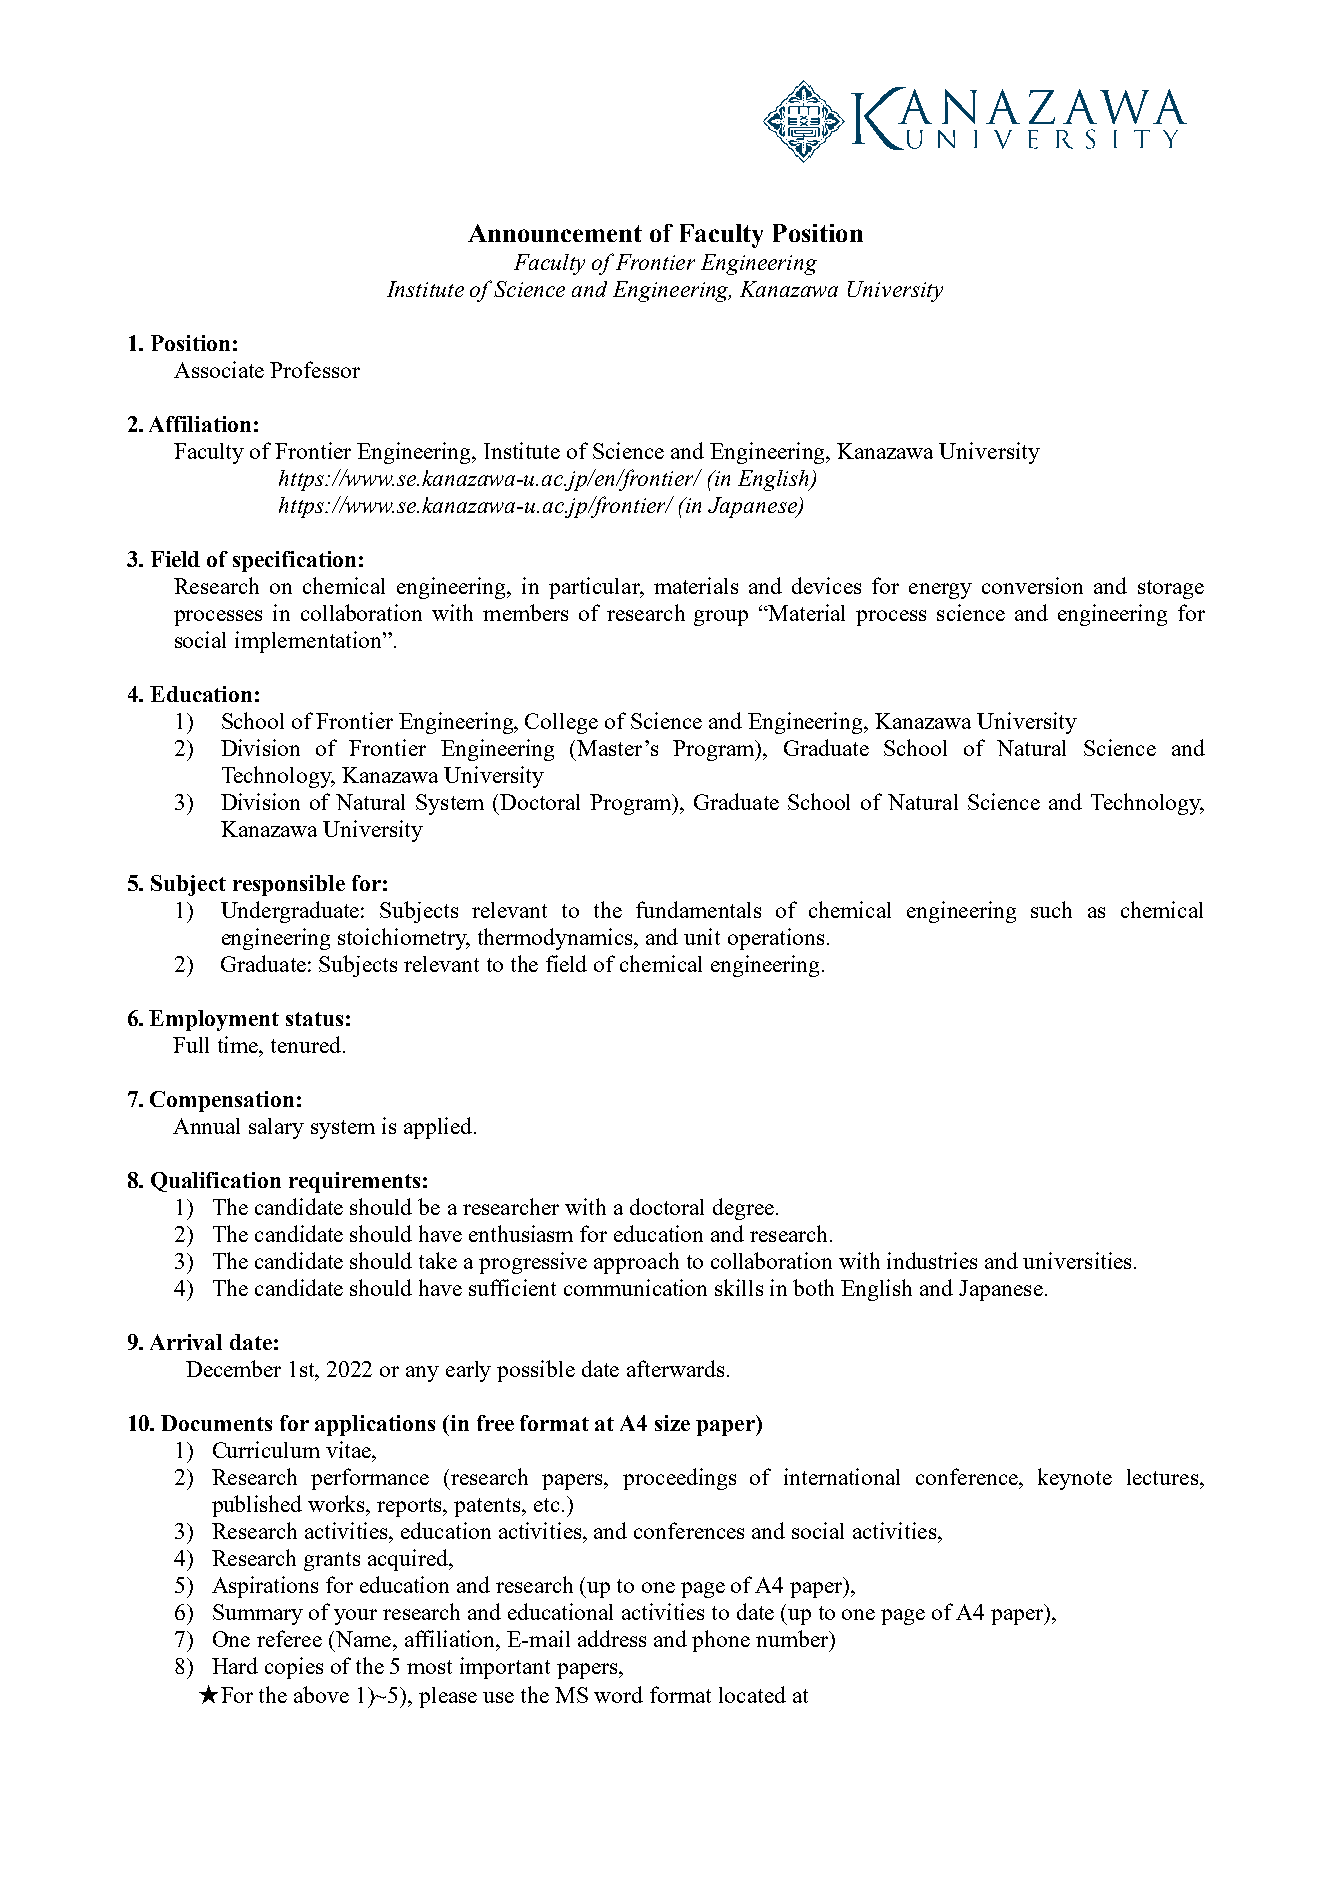  What do you see at coordinates (1075, 1479) in the screenshot?
I see `keynote` at bounding box center [1075, 1479].
